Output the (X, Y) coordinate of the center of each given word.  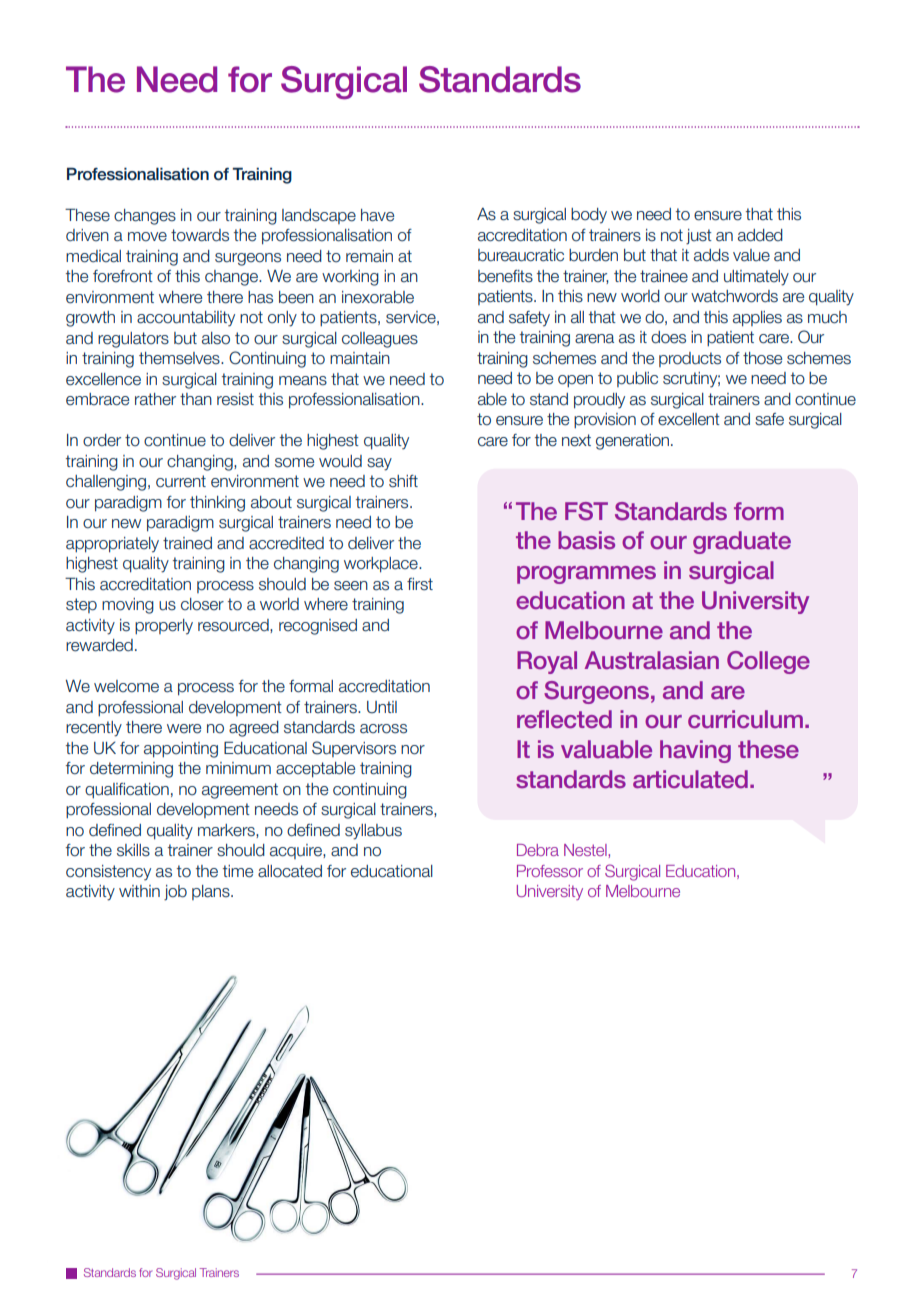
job (175, 893)
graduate (742, 542)
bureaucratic (521, 255)
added (760, 235)
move (147, 237)
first (420, 584)
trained (187, 543)
